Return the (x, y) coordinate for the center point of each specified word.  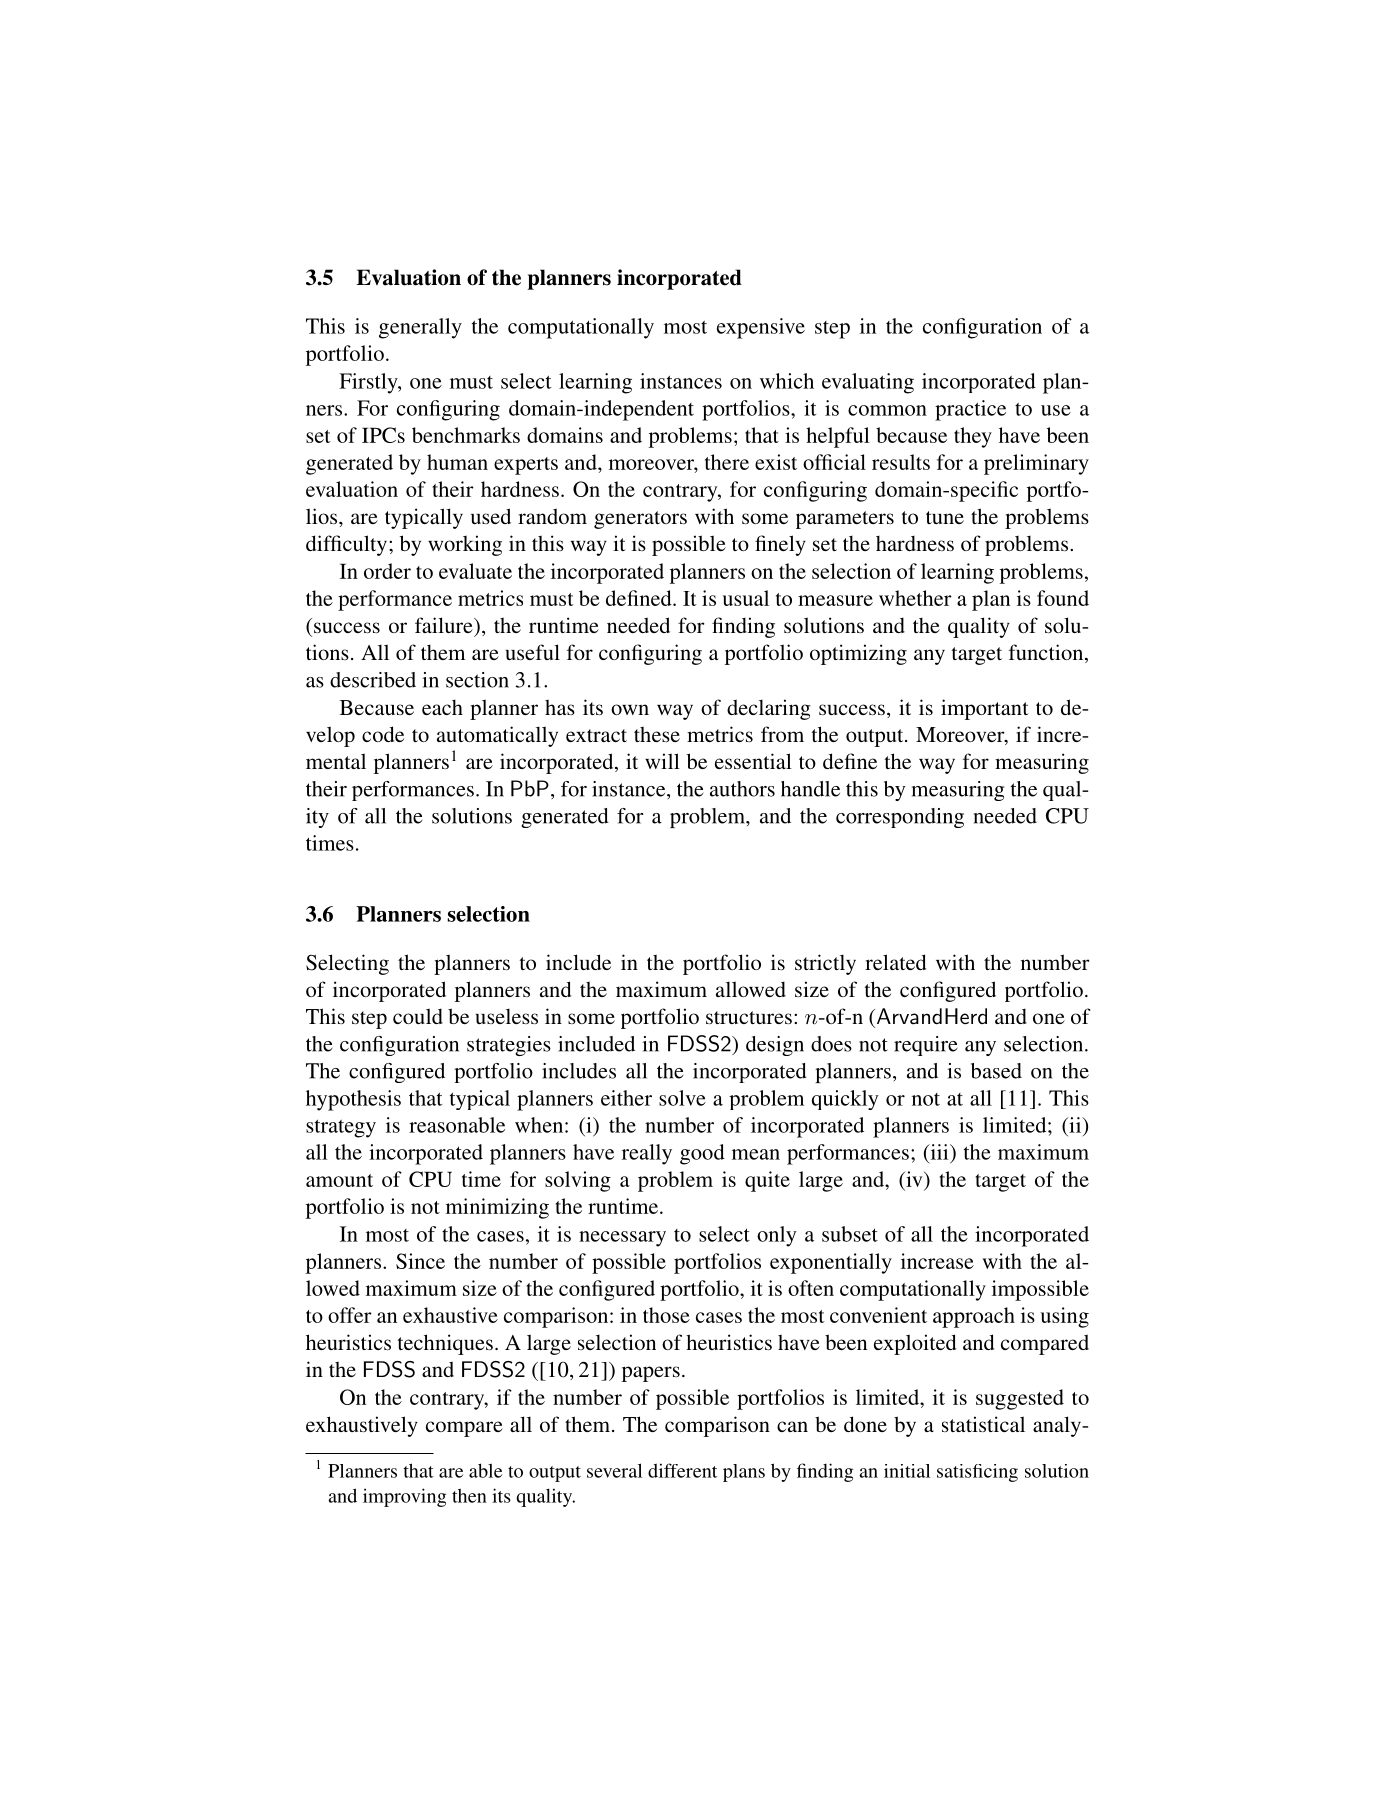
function (1047, 653)
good (702, 1154)
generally (420, 328)
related (895, 962)
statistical (983, 1424)
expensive (761, 328)
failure (445, 625)
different (682, 1470)
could (418, 1016)
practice (970, 410)
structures (749, 1017)
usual (745, 598)
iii (939, 1152)
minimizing (497, 1208)
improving (404, 1497)
